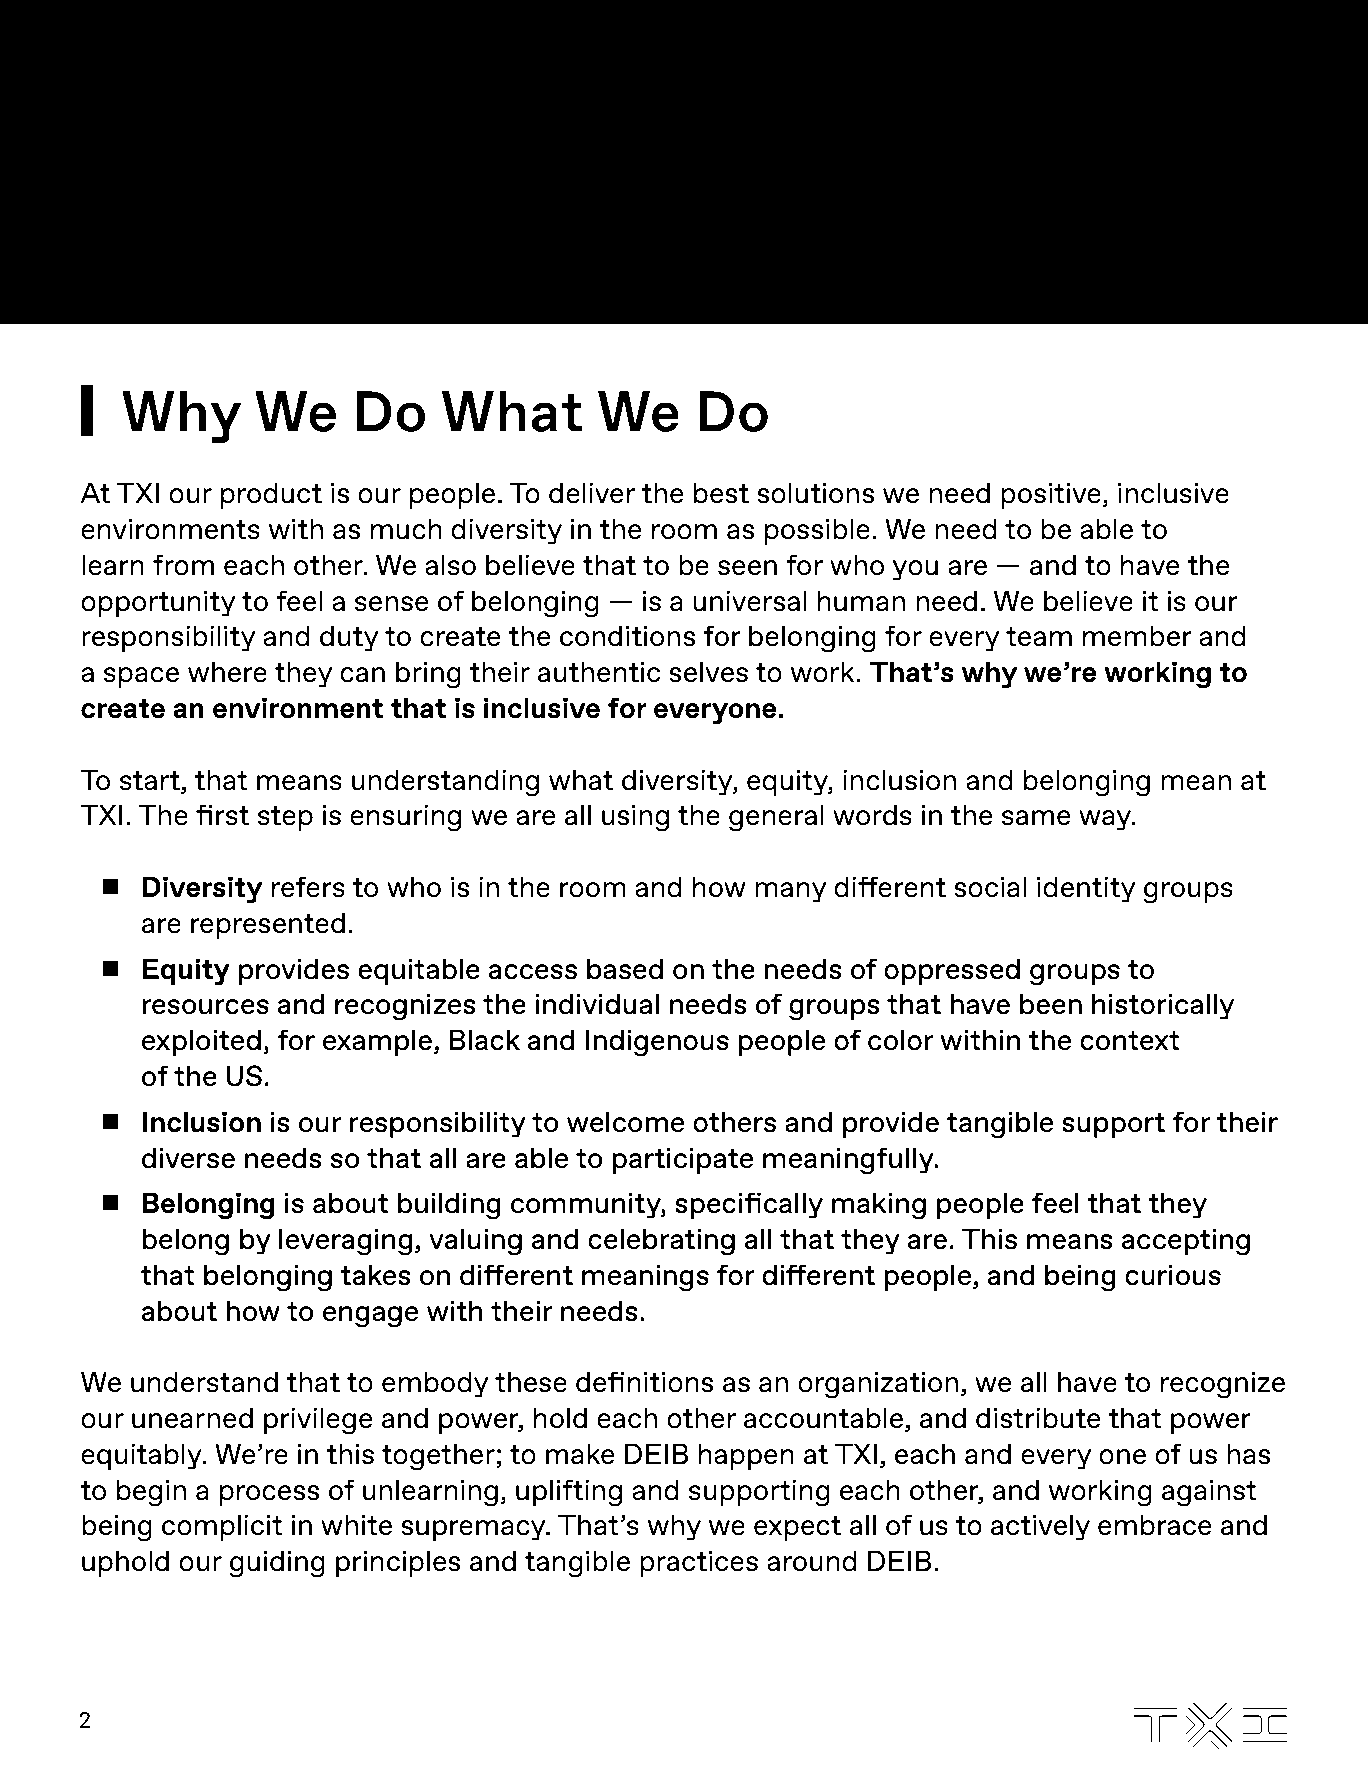 The image size is (1368, 1771). I want to click on complicit, so click(222, 1527).
